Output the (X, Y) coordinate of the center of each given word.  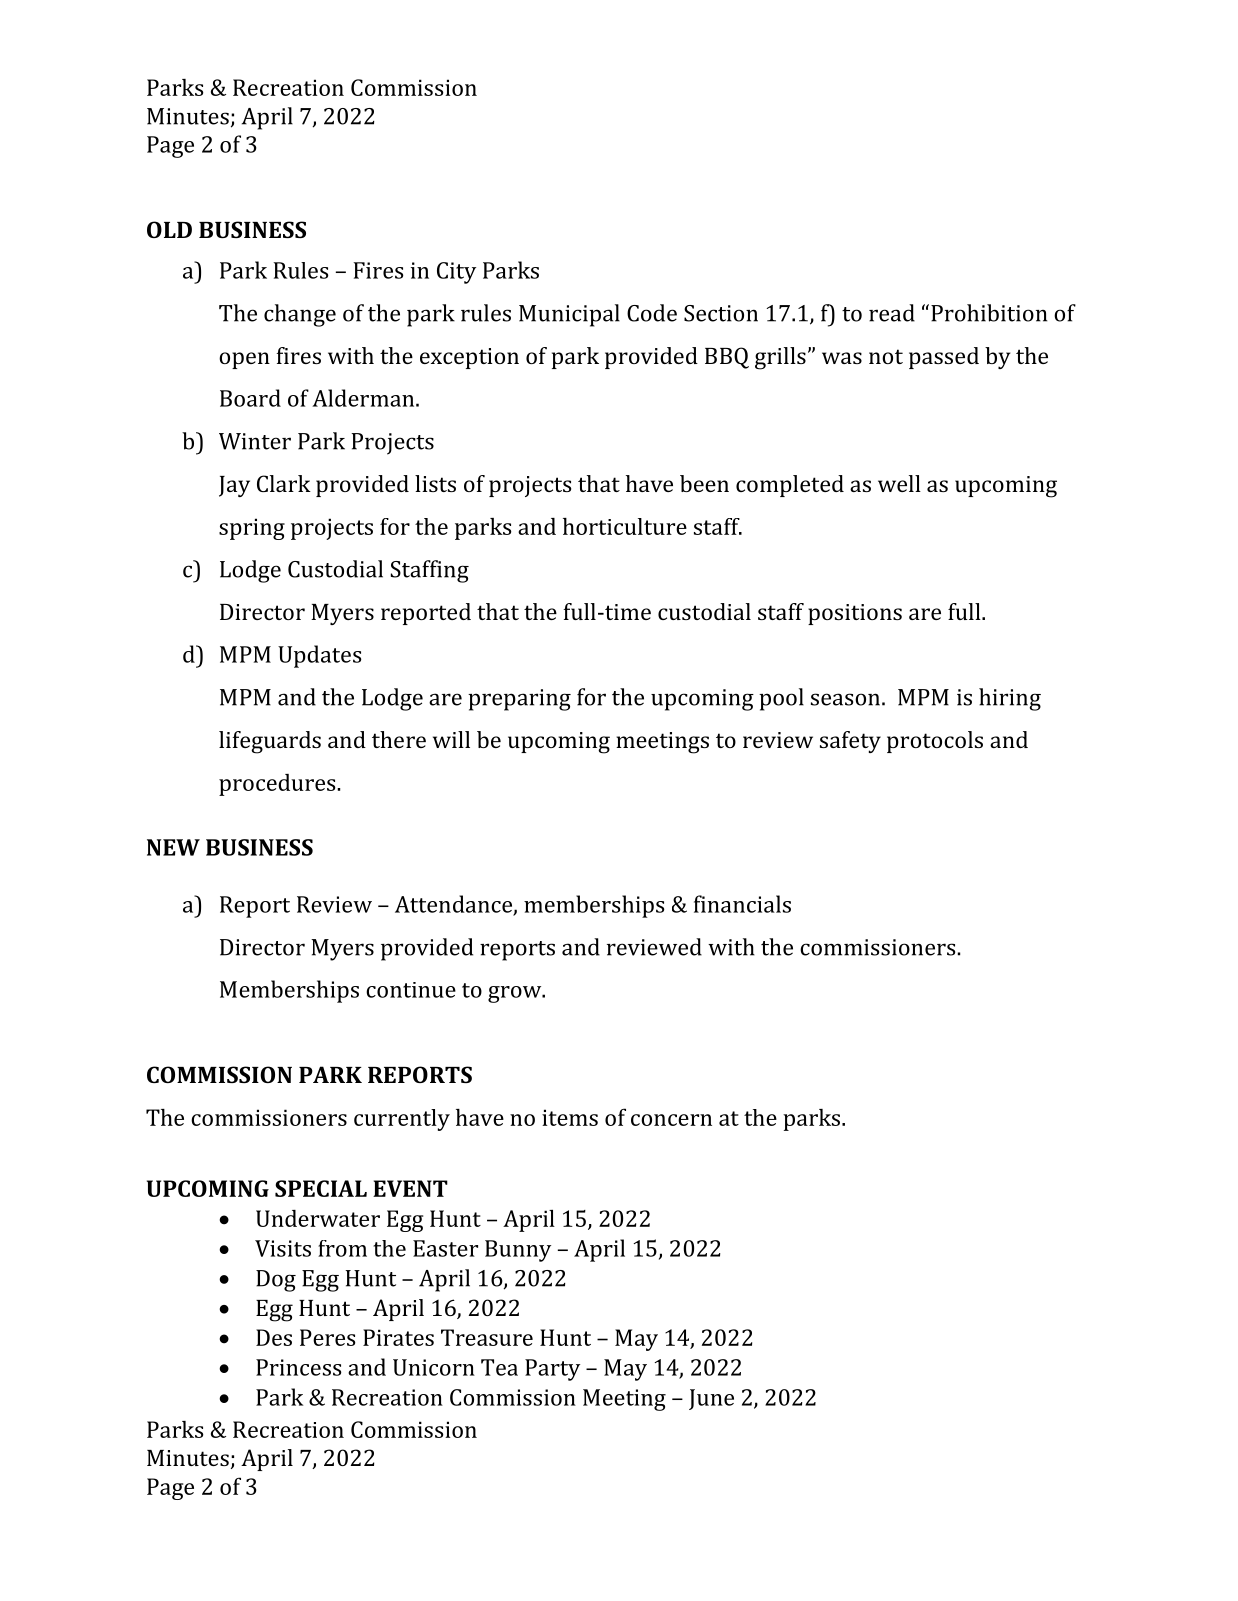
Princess (298, 1367)
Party (552, 1370)
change (300, 315)
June (711, 1399)
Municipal (569, 315)
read (892, 313)
